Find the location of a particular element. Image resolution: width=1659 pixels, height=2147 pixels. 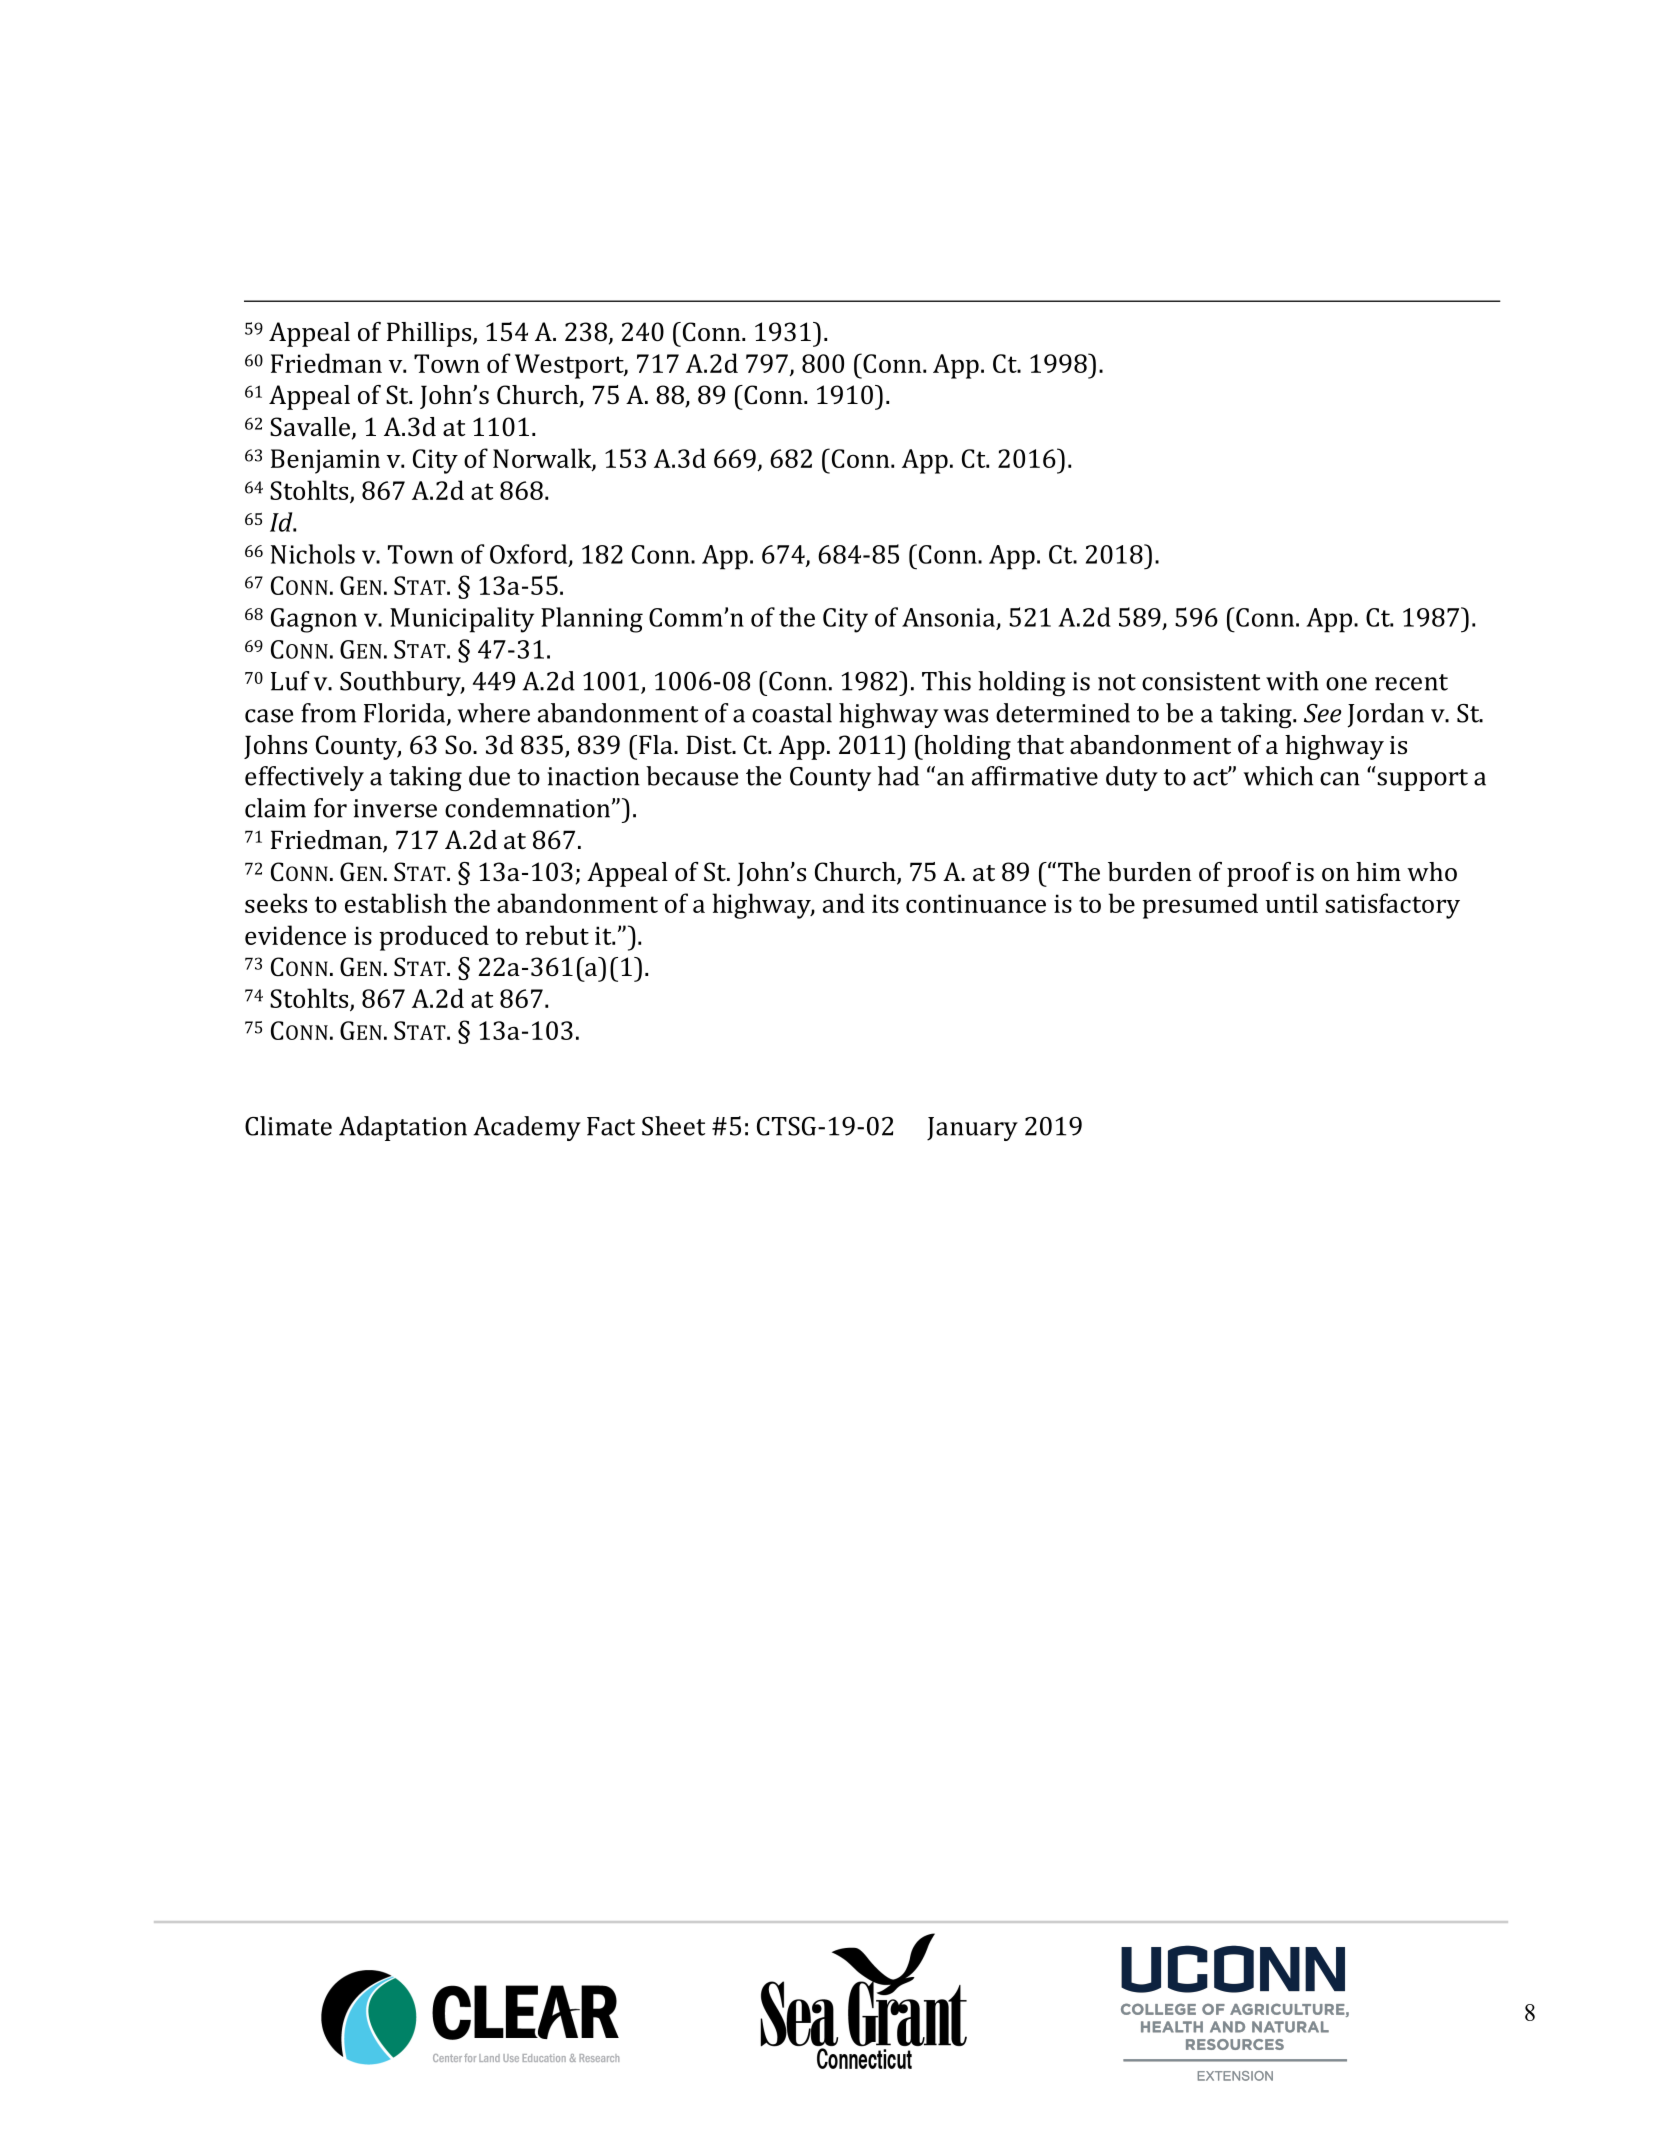

Phillips is located at coordinates (430, 334).
